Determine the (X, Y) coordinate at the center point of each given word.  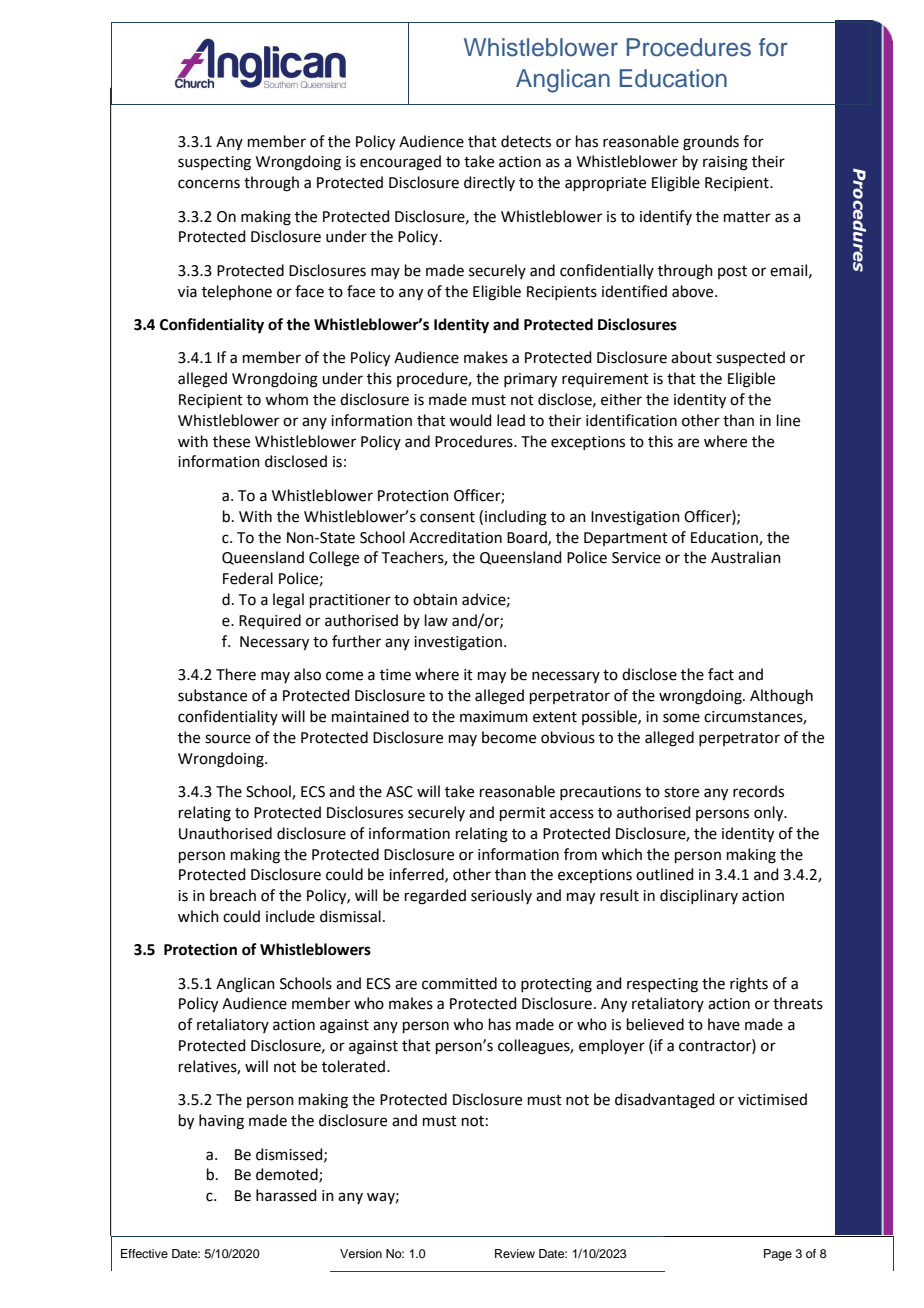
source (228, 739)
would (470, 420)
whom (286, 399)
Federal (248, 578)
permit (523, 814)
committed (459, 983)
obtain (435, 599)
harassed (286, 1195)
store (681, 792)
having (221, 1122)
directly (489, 183)
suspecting (214, 163)
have (724, 1024)
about (691, 357)
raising (725, 163)
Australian (746, 557)
